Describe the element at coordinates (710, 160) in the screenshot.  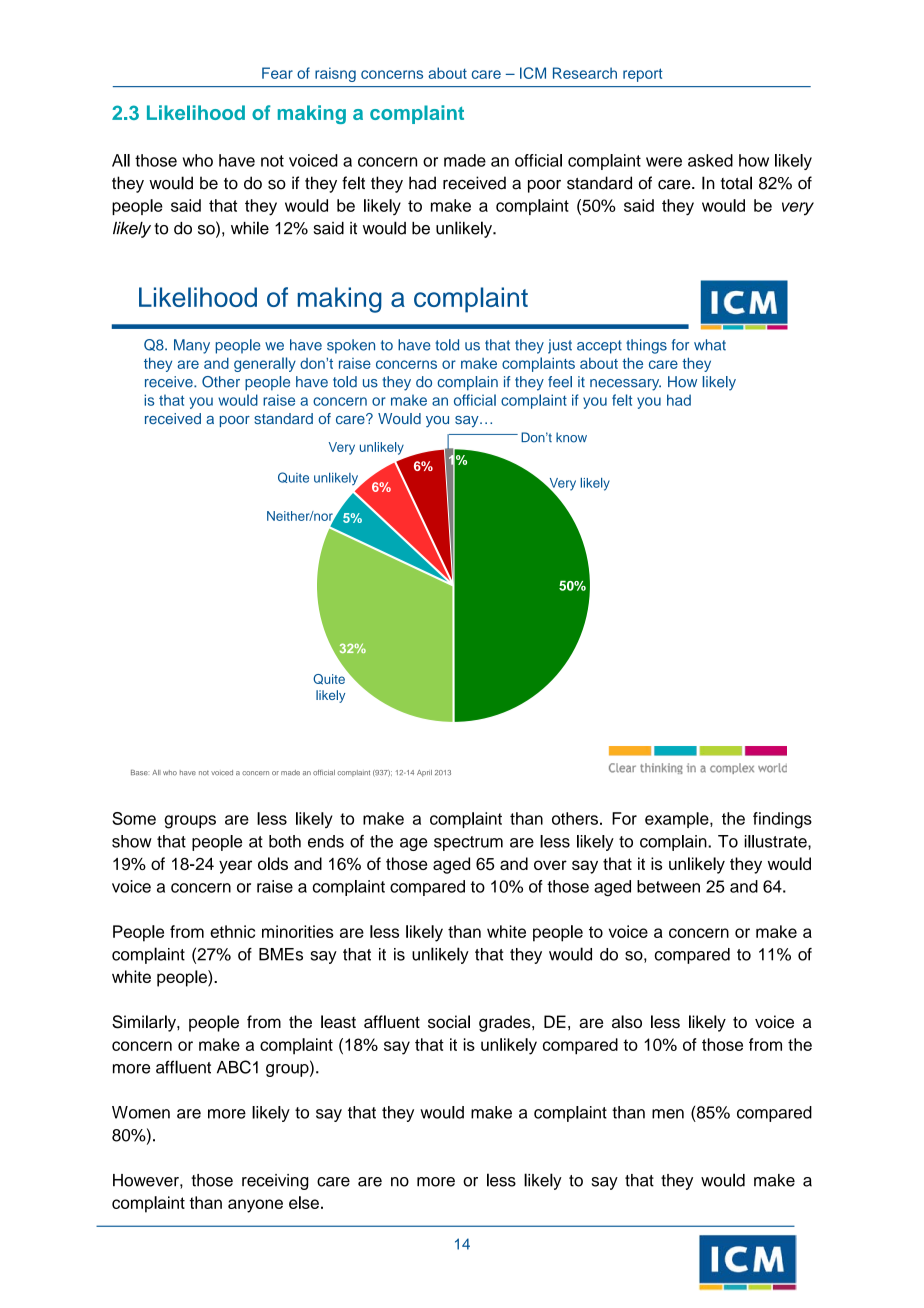
I see `asked` at that location.
